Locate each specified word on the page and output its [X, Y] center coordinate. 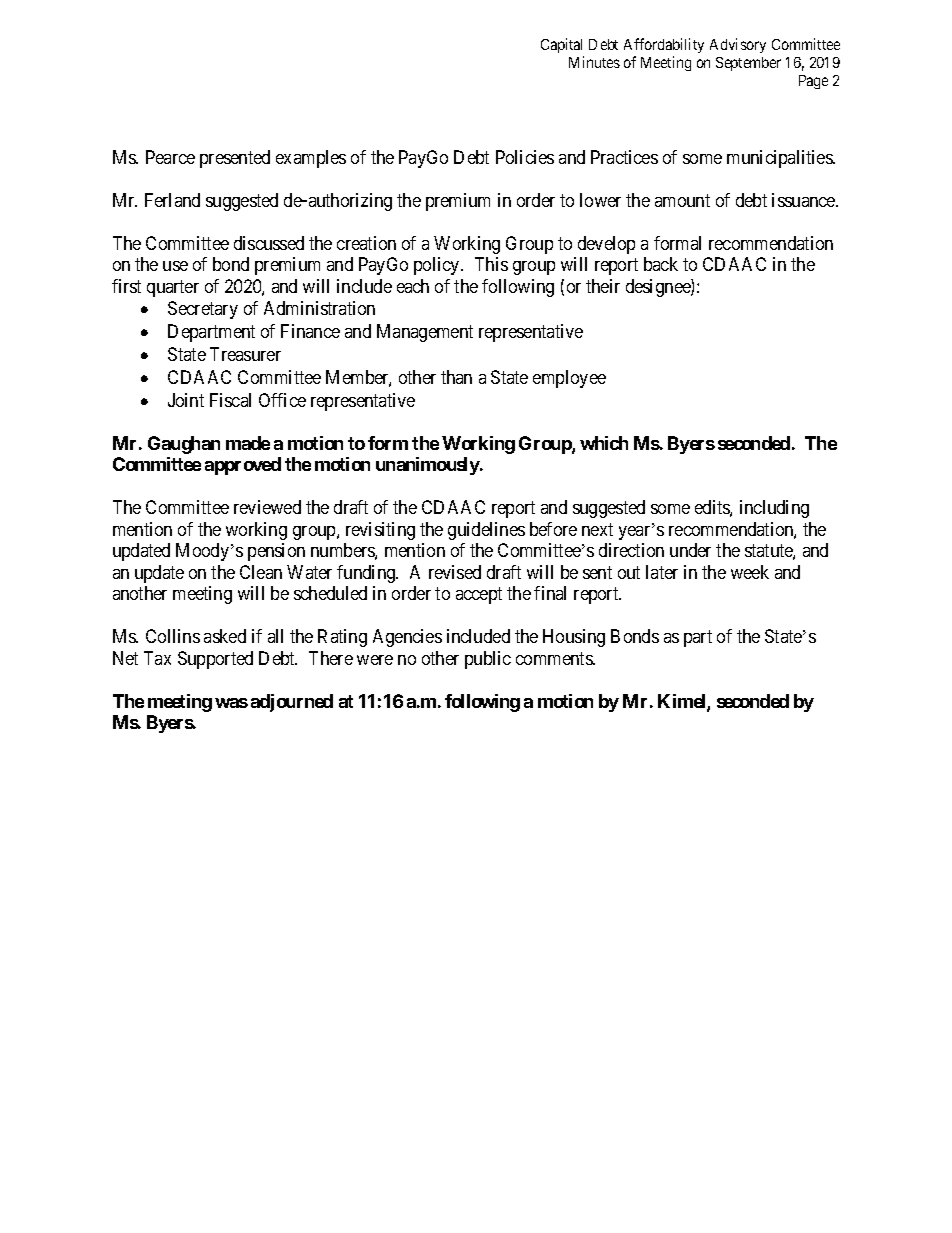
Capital [561, 45]
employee [569, 379]
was [231, 703]
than [456, 377]
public [488, 660]
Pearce [170, 157]
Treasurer [245, 354]
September [748, 64]
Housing [574, 638]
